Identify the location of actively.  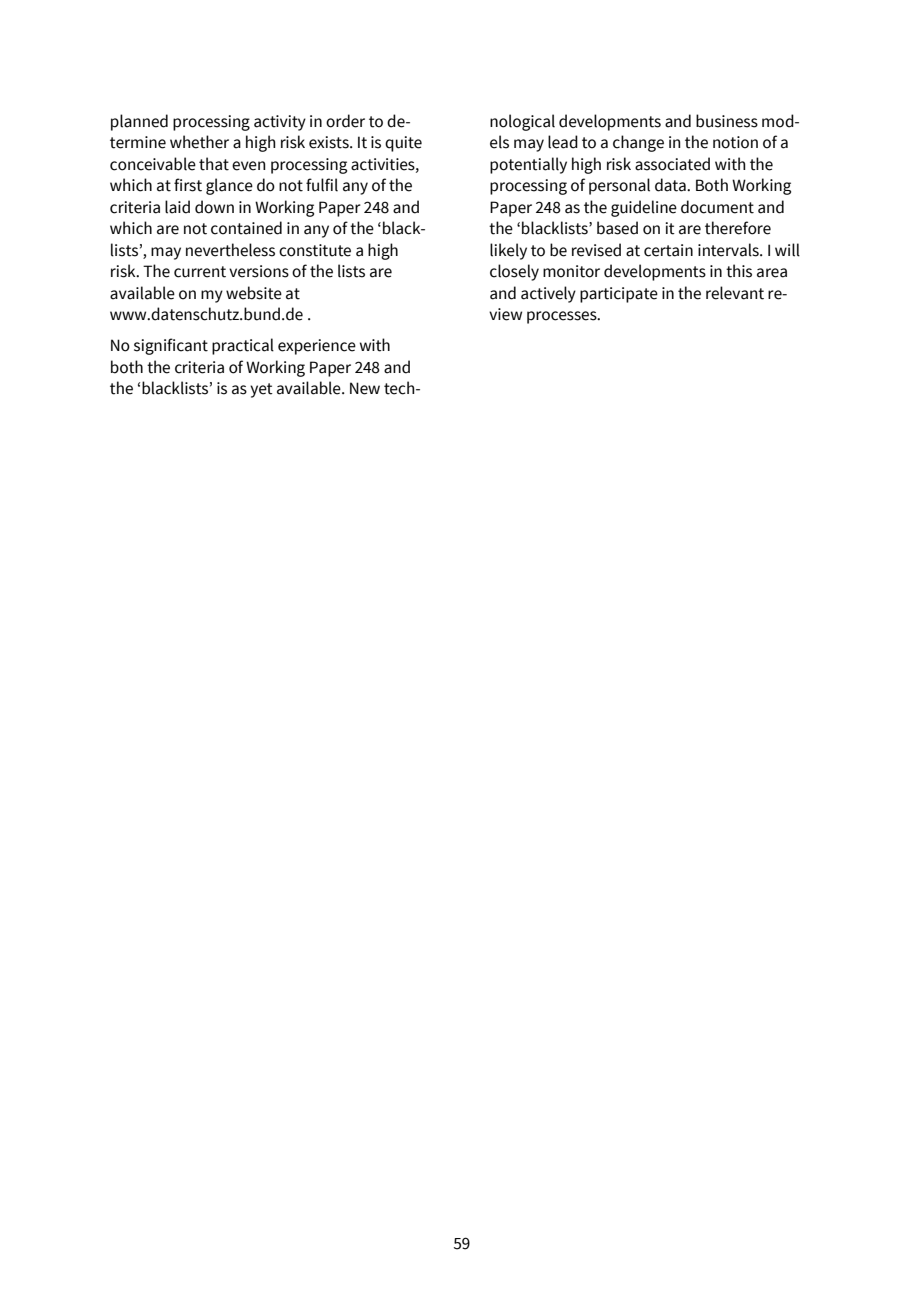
(548, 294).
